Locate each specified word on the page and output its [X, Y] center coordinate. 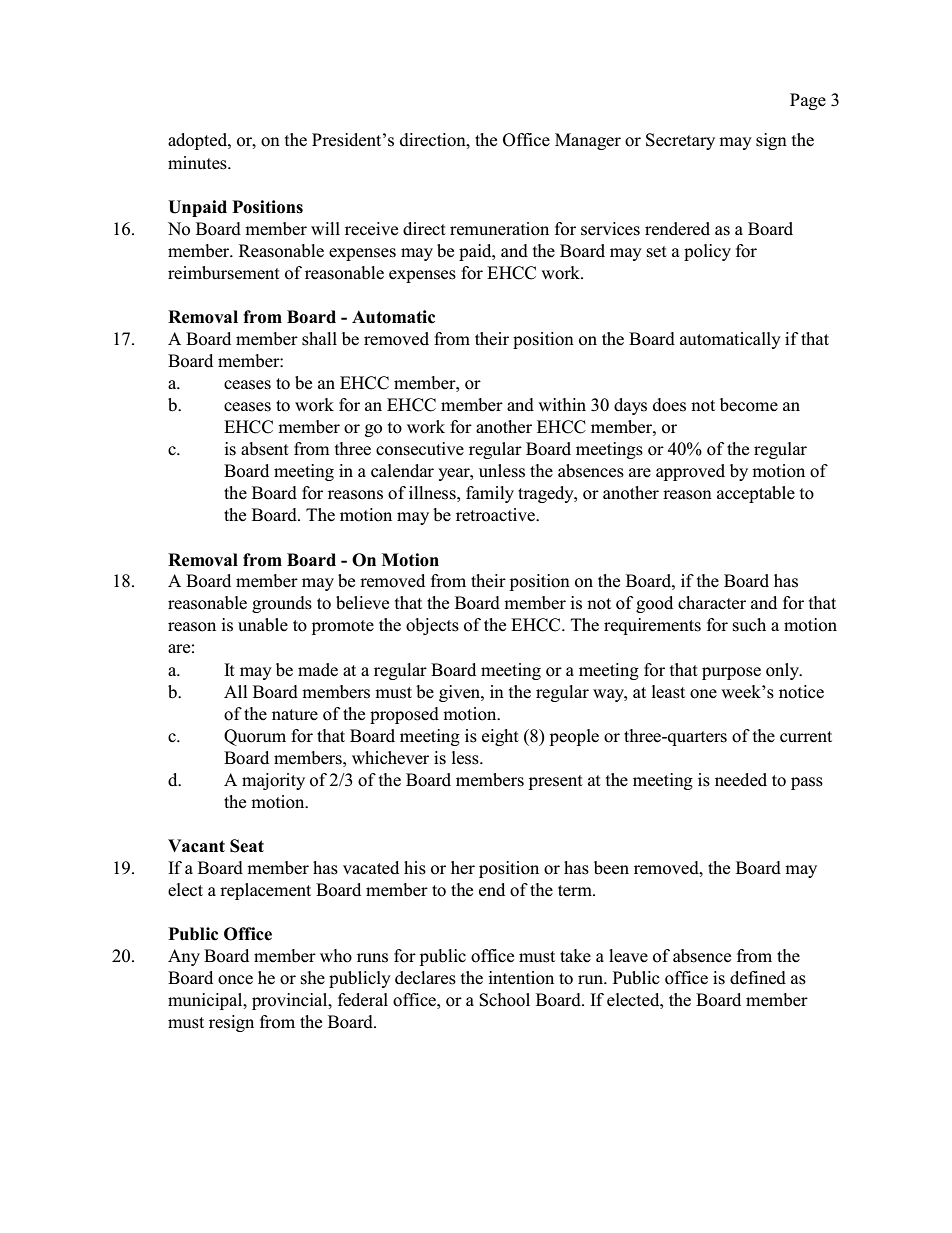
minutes [198, 163]
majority [273, 781]
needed [741, 780]
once [235, 980]
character [712, 603]
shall [319, 339]
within [562, 404]
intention [521, 978]
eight [500, 737]
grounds [282, 604]
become [749, 405]
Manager [588, 141]
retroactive [496, 515]
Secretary [680, 141]
